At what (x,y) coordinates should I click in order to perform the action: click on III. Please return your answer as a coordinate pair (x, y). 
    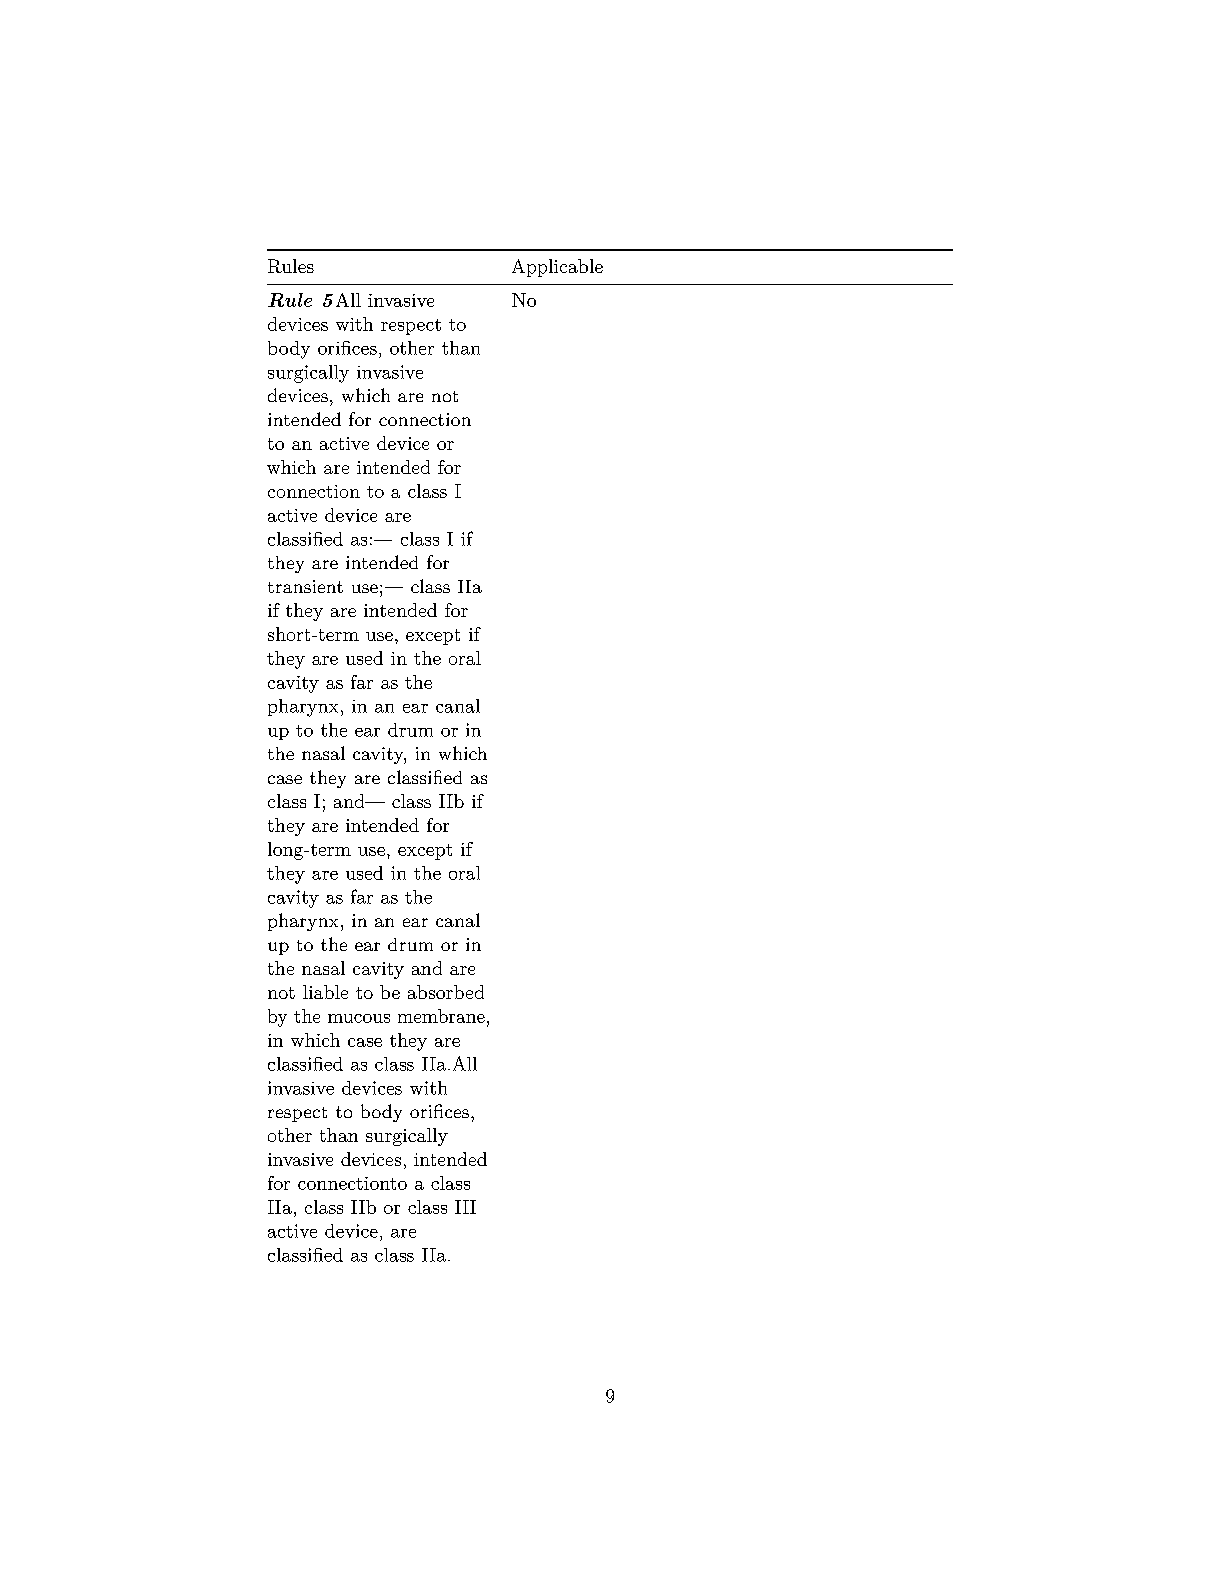
    Looking at the image, I should click on (465, 1207).
